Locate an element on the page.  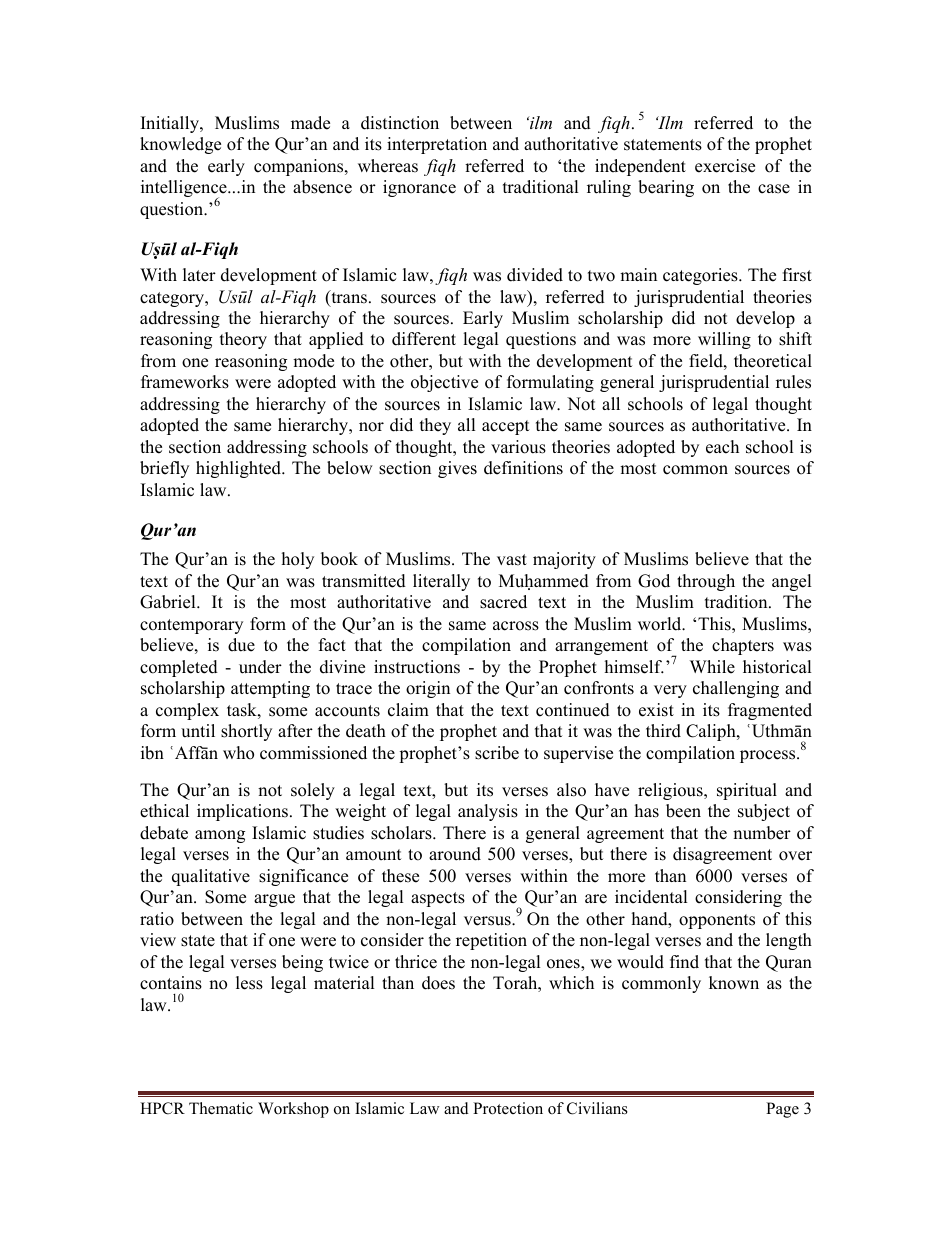
number is located at coordinates (762, 833).
